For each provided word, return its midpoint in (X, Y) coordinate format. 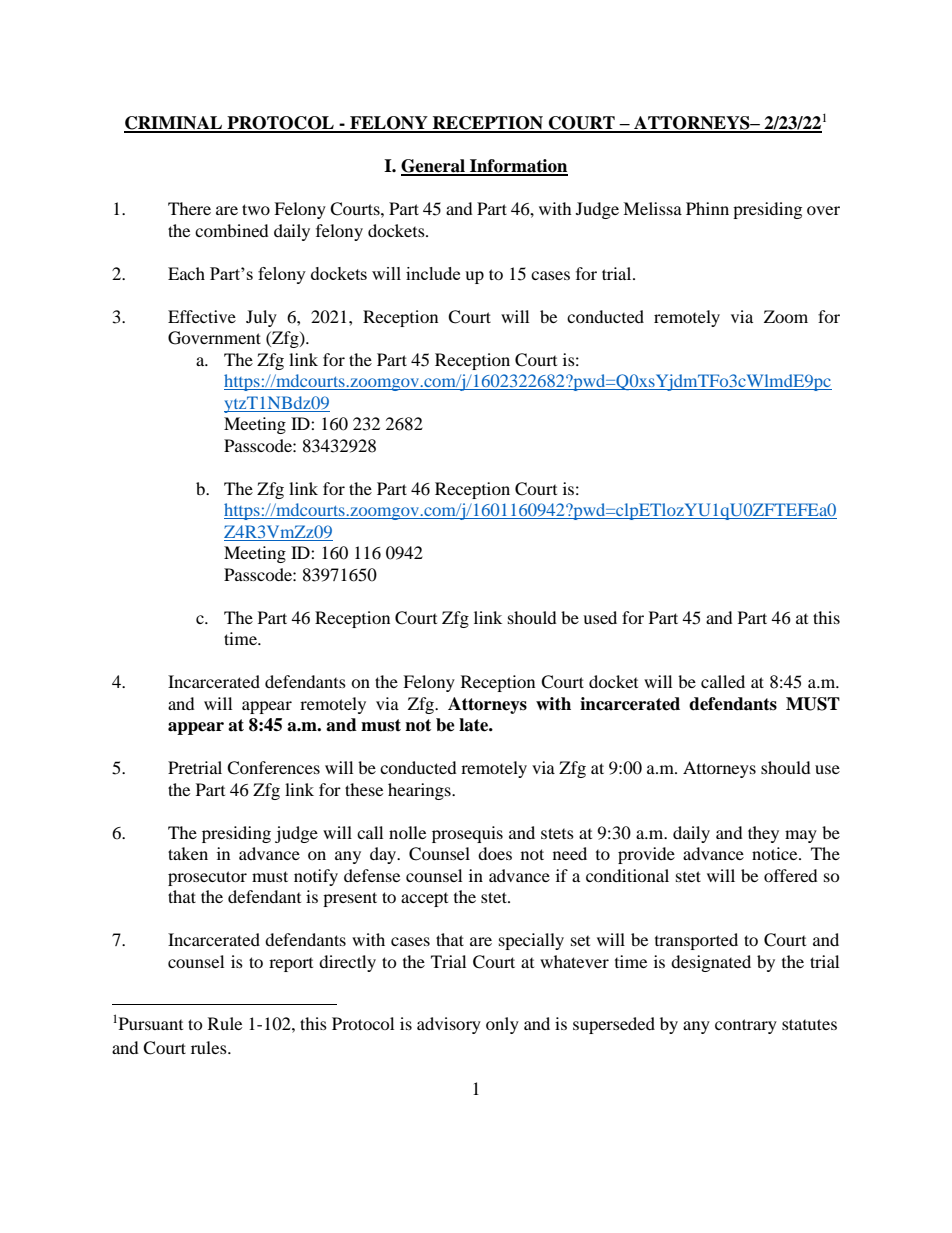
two (256, 209)
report (291, 965)
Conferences (273, 768)
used (600, 617)
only (502, 1025)
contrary (746, 1026)
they (763, 834)
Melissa (652, 208)
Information (518, 167)
